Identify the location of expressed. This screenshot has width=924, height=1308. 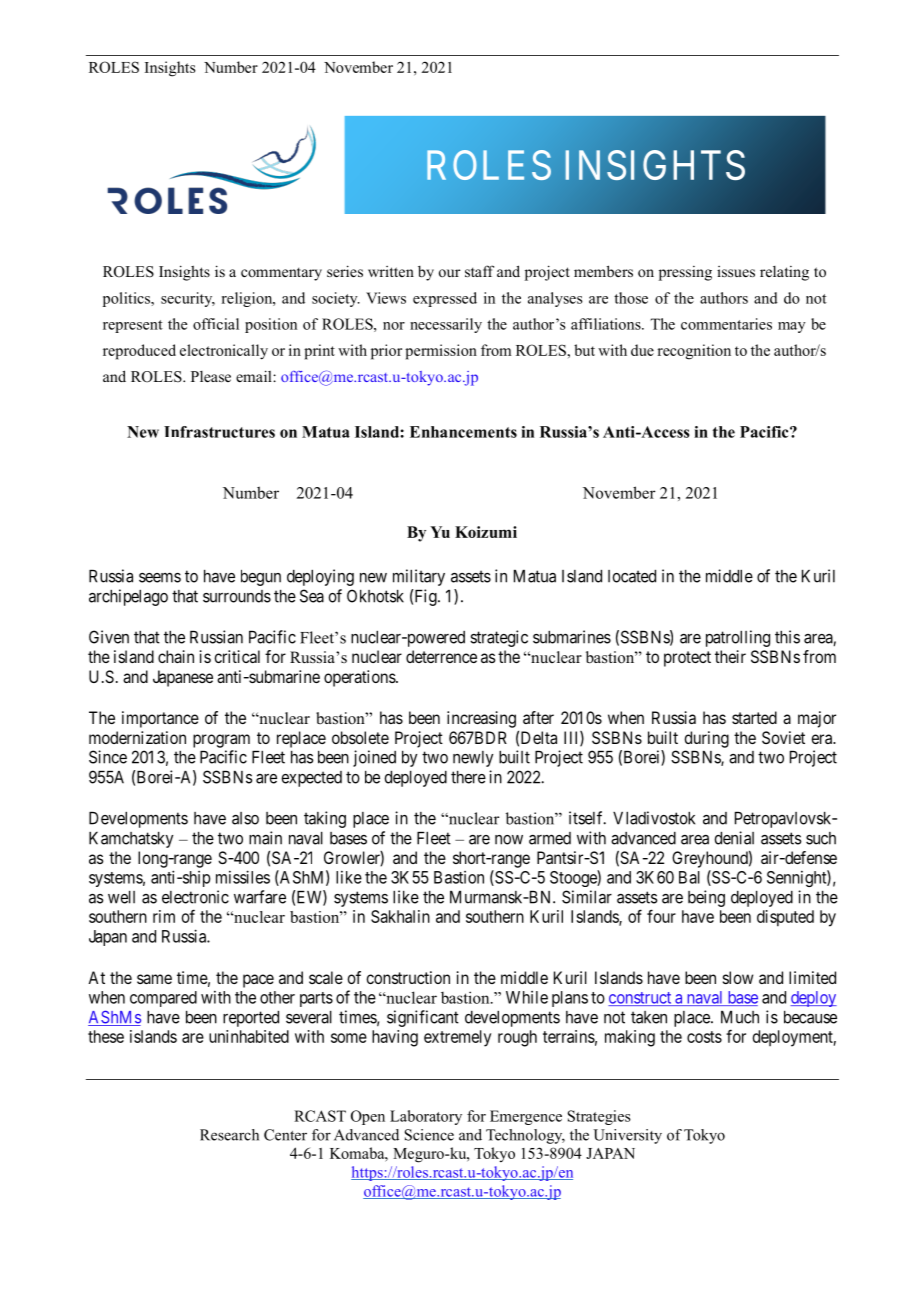
(445, 299).
